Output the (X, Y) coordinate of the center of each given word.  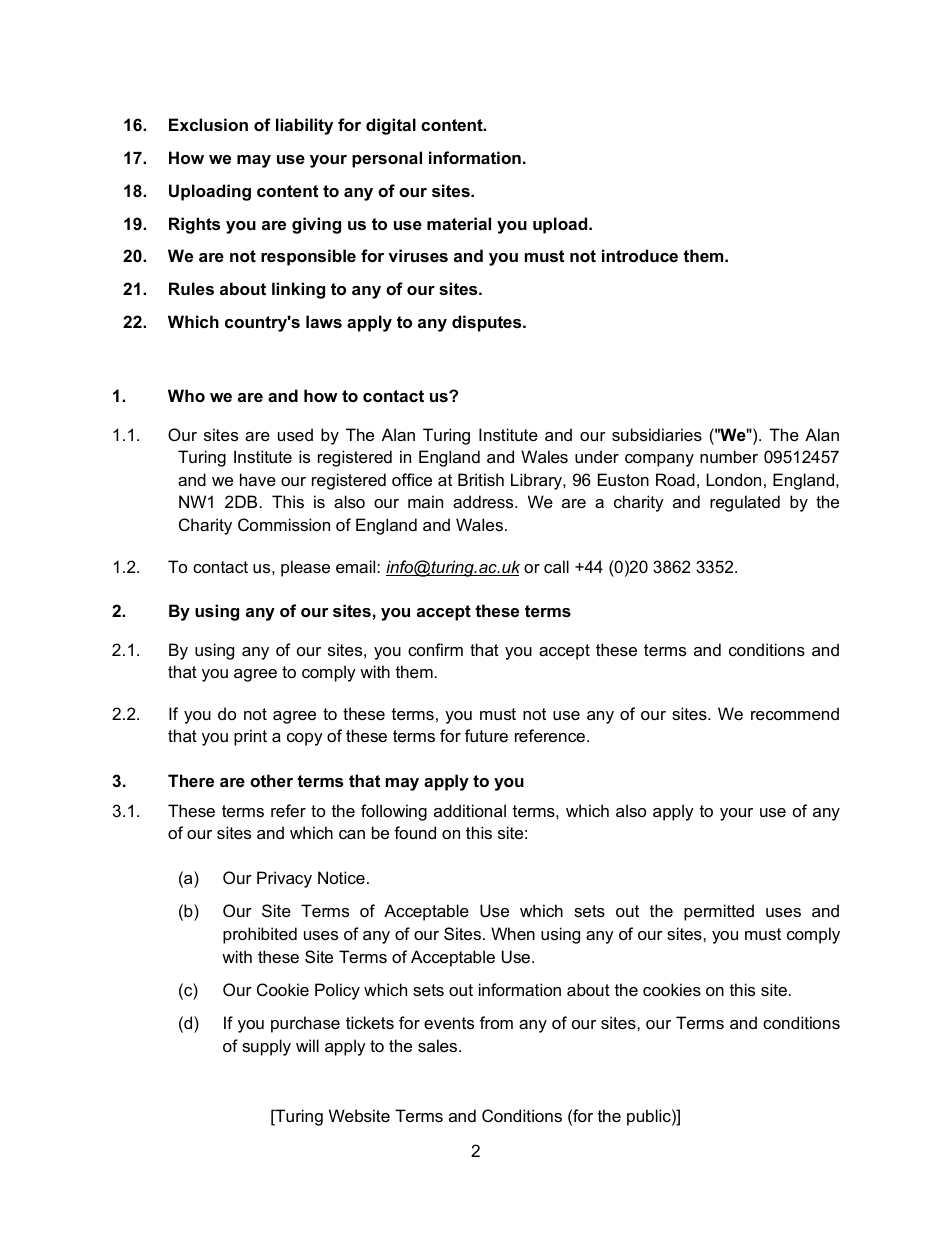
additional (470, 810)
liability (304, 126)
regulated (745, 503)
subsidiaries (657, 434)
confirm (435, 649)
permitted (719, 912)
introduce (640, 255)
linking (298, 290)
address (484, 501)
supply (266, 1047)
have (258, 479)
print (250, 737)
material (459, 223)
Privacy (284, 879)
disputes (488, 323)
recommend (795, 713)
